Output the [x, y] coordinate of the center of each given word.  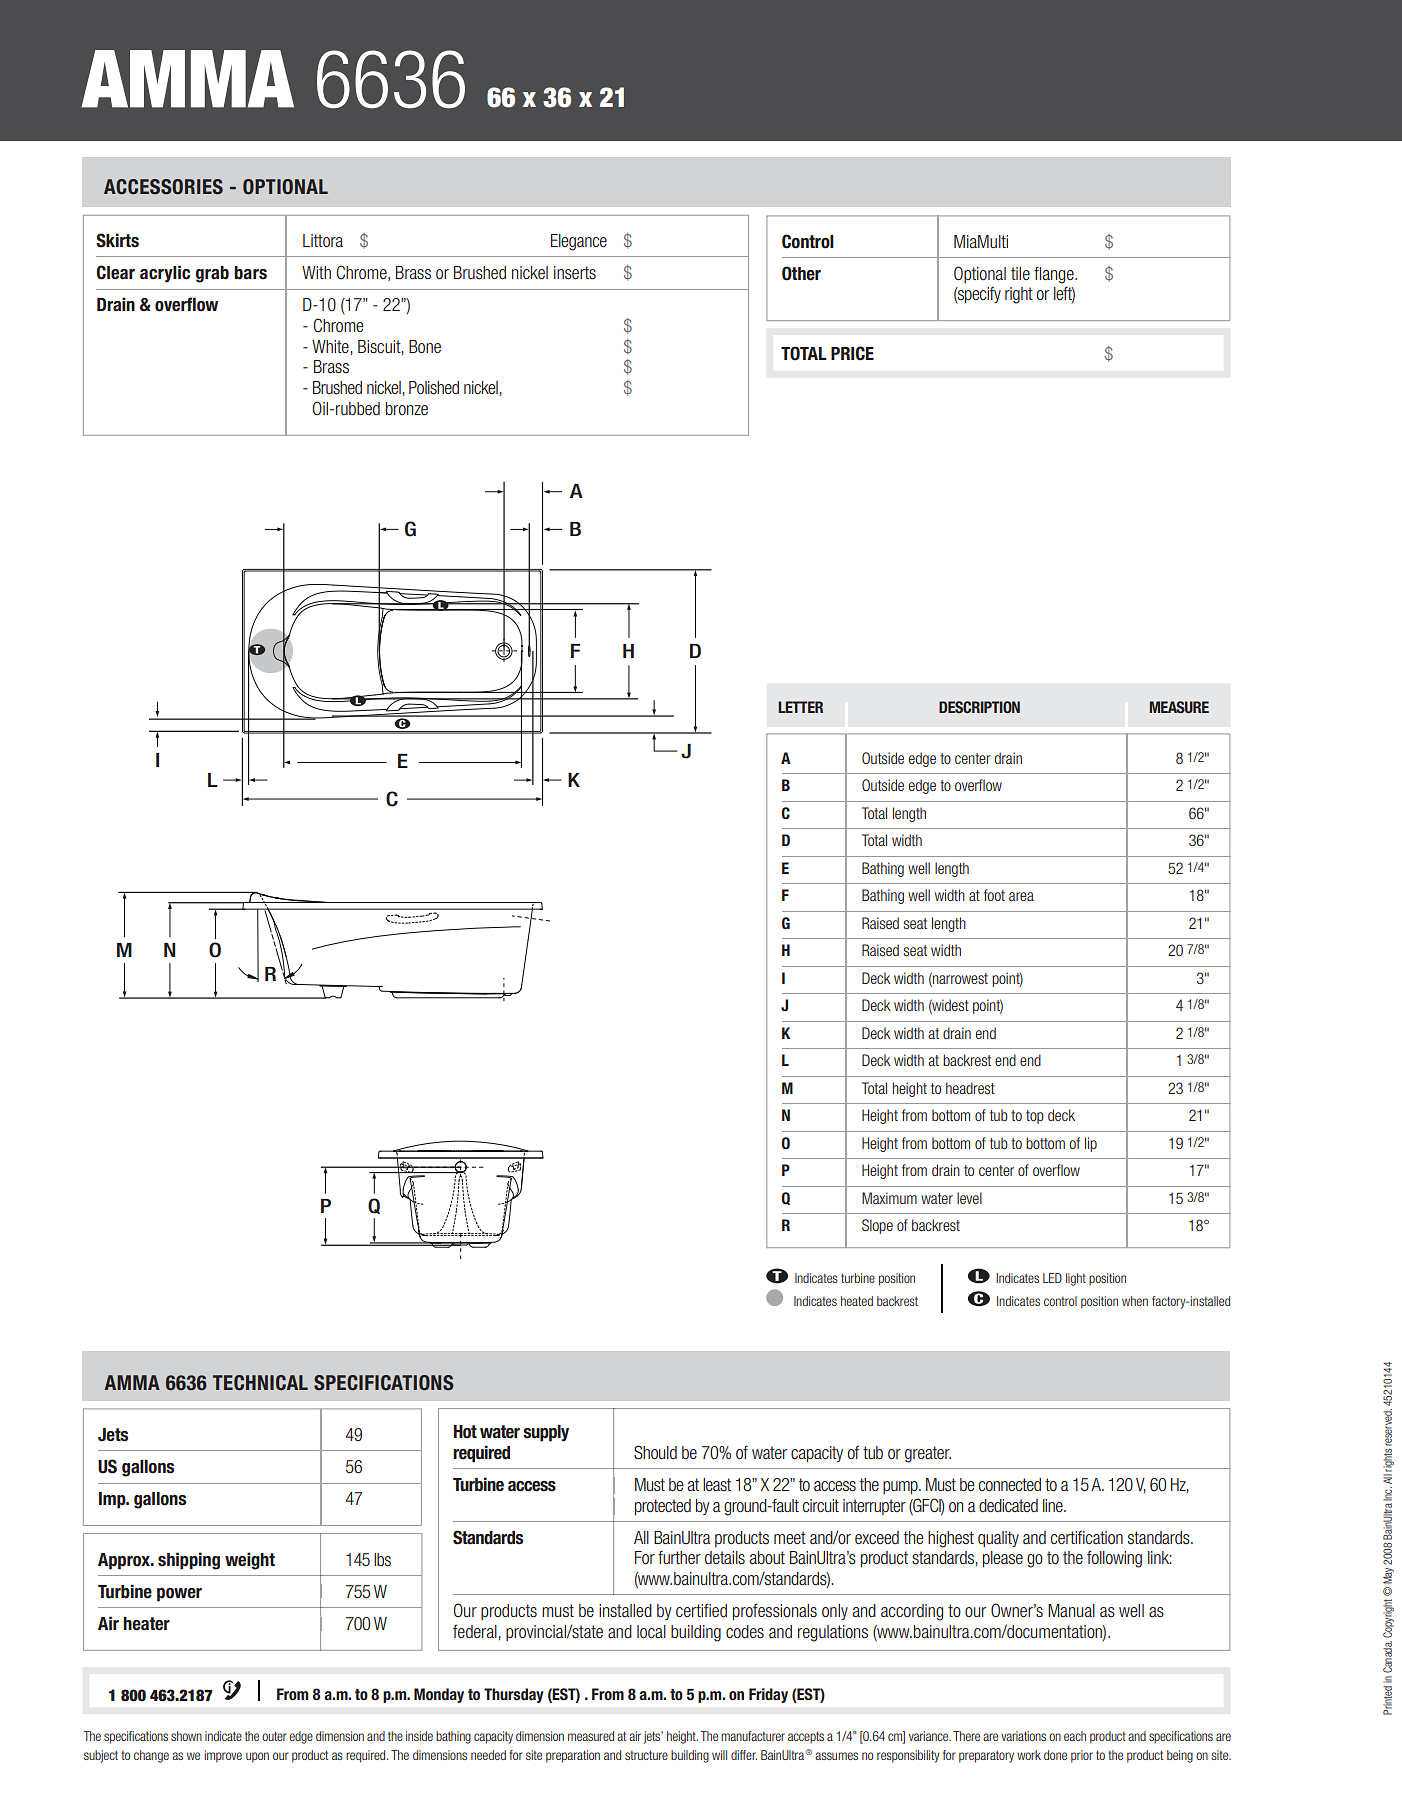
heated [857, 1301]
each [1075, 1736]
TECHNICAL [260, 1383]
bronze [407, 408]
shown [186, 1736]
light [1076, 1279]
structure [646, 1755]
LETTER [800, 707]
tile [1020, 273]
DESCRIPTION [979, 707]
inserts [575, 273]
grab [212, 274]
